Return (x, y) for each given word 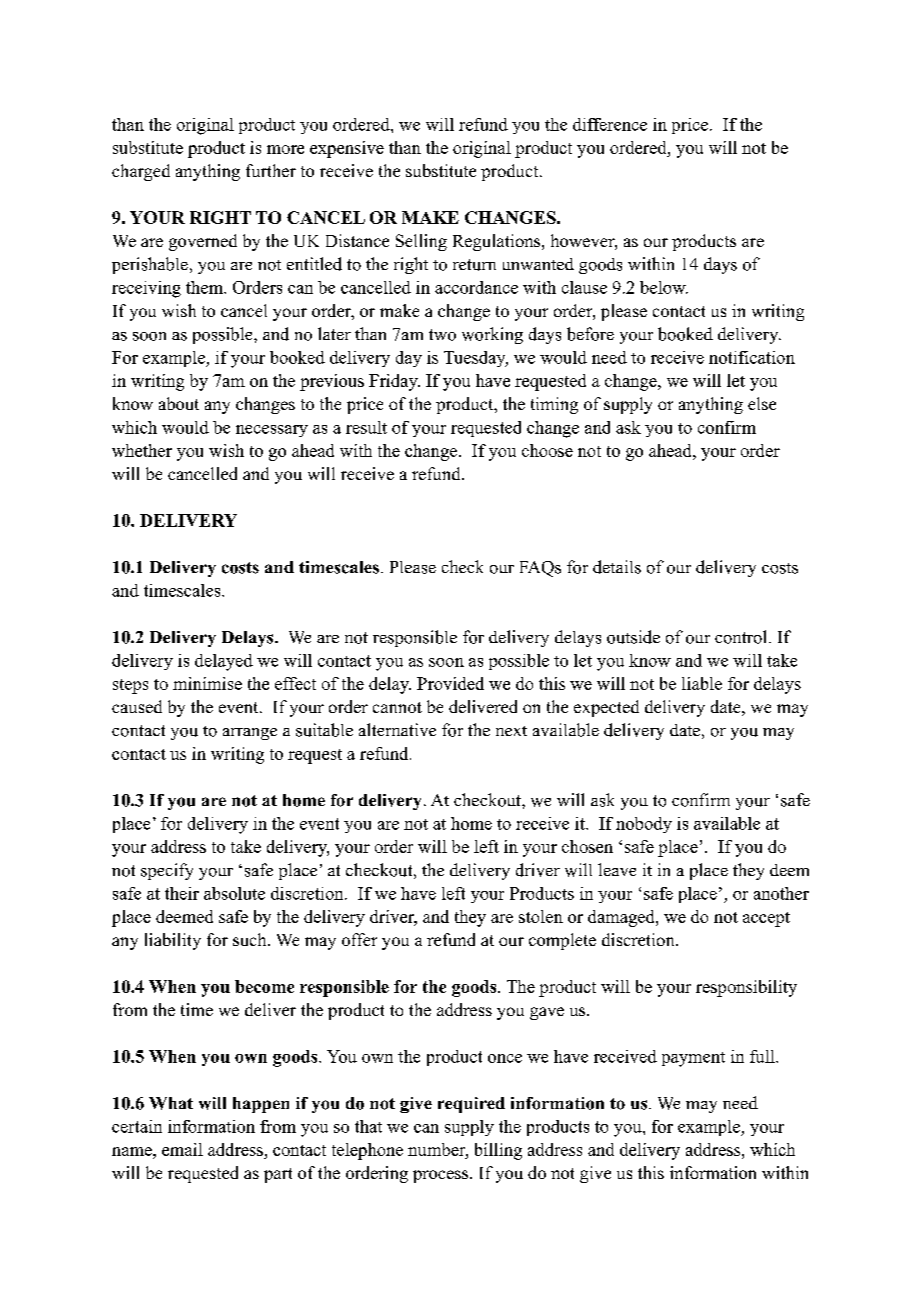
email (182, 1149)
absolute (234, 893)
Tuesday (476, 359)
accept (766, 919)
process (442, 1176)
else (762, 403)
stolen (541, 916)
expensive (347, 149)
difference (610, 124)
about (179, 403)
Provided (450, 683)
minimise (207, 683)
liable (702, 683)
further (271, 170)
